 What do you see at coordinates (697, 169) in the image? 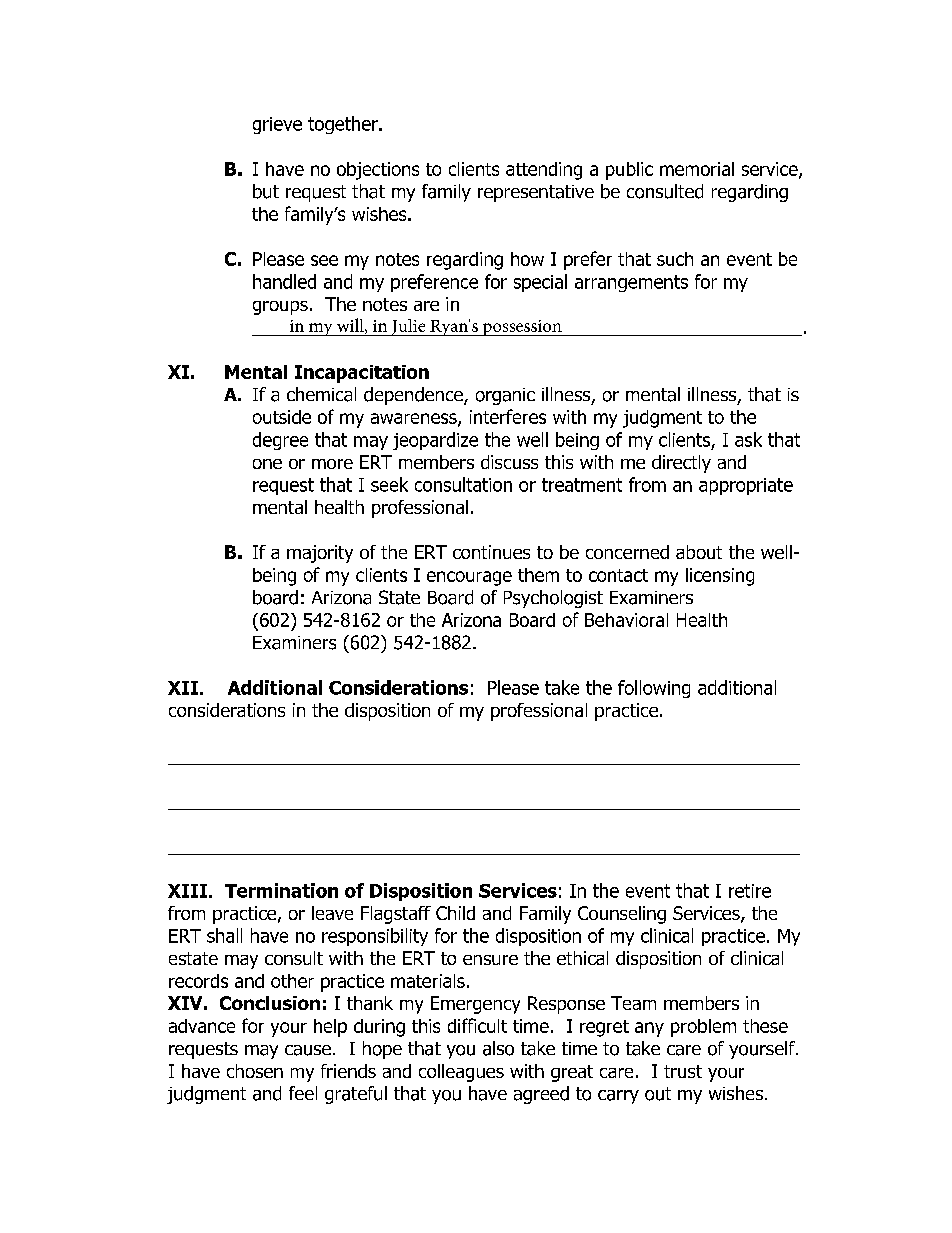
I see `memorial` at bounding box center [697, 169].
